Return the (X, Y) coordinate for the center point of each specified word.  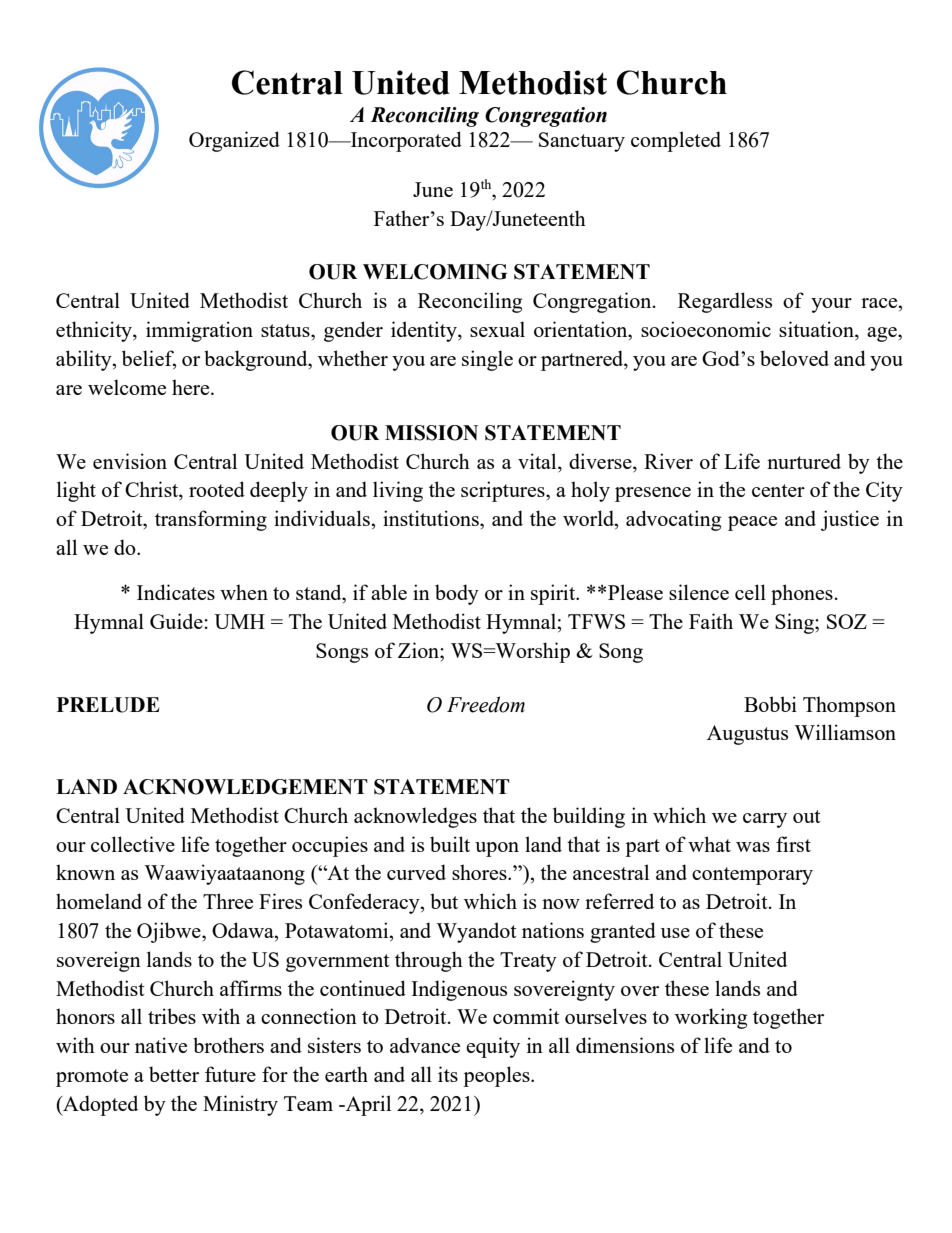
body (457, 594)
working (711, 1018)
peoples (497, 1076)
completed (676, 141)
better (174, 1074)
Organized (234, 141)
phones (802, 594)
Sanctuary (582, 142)
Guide (176, 621)
